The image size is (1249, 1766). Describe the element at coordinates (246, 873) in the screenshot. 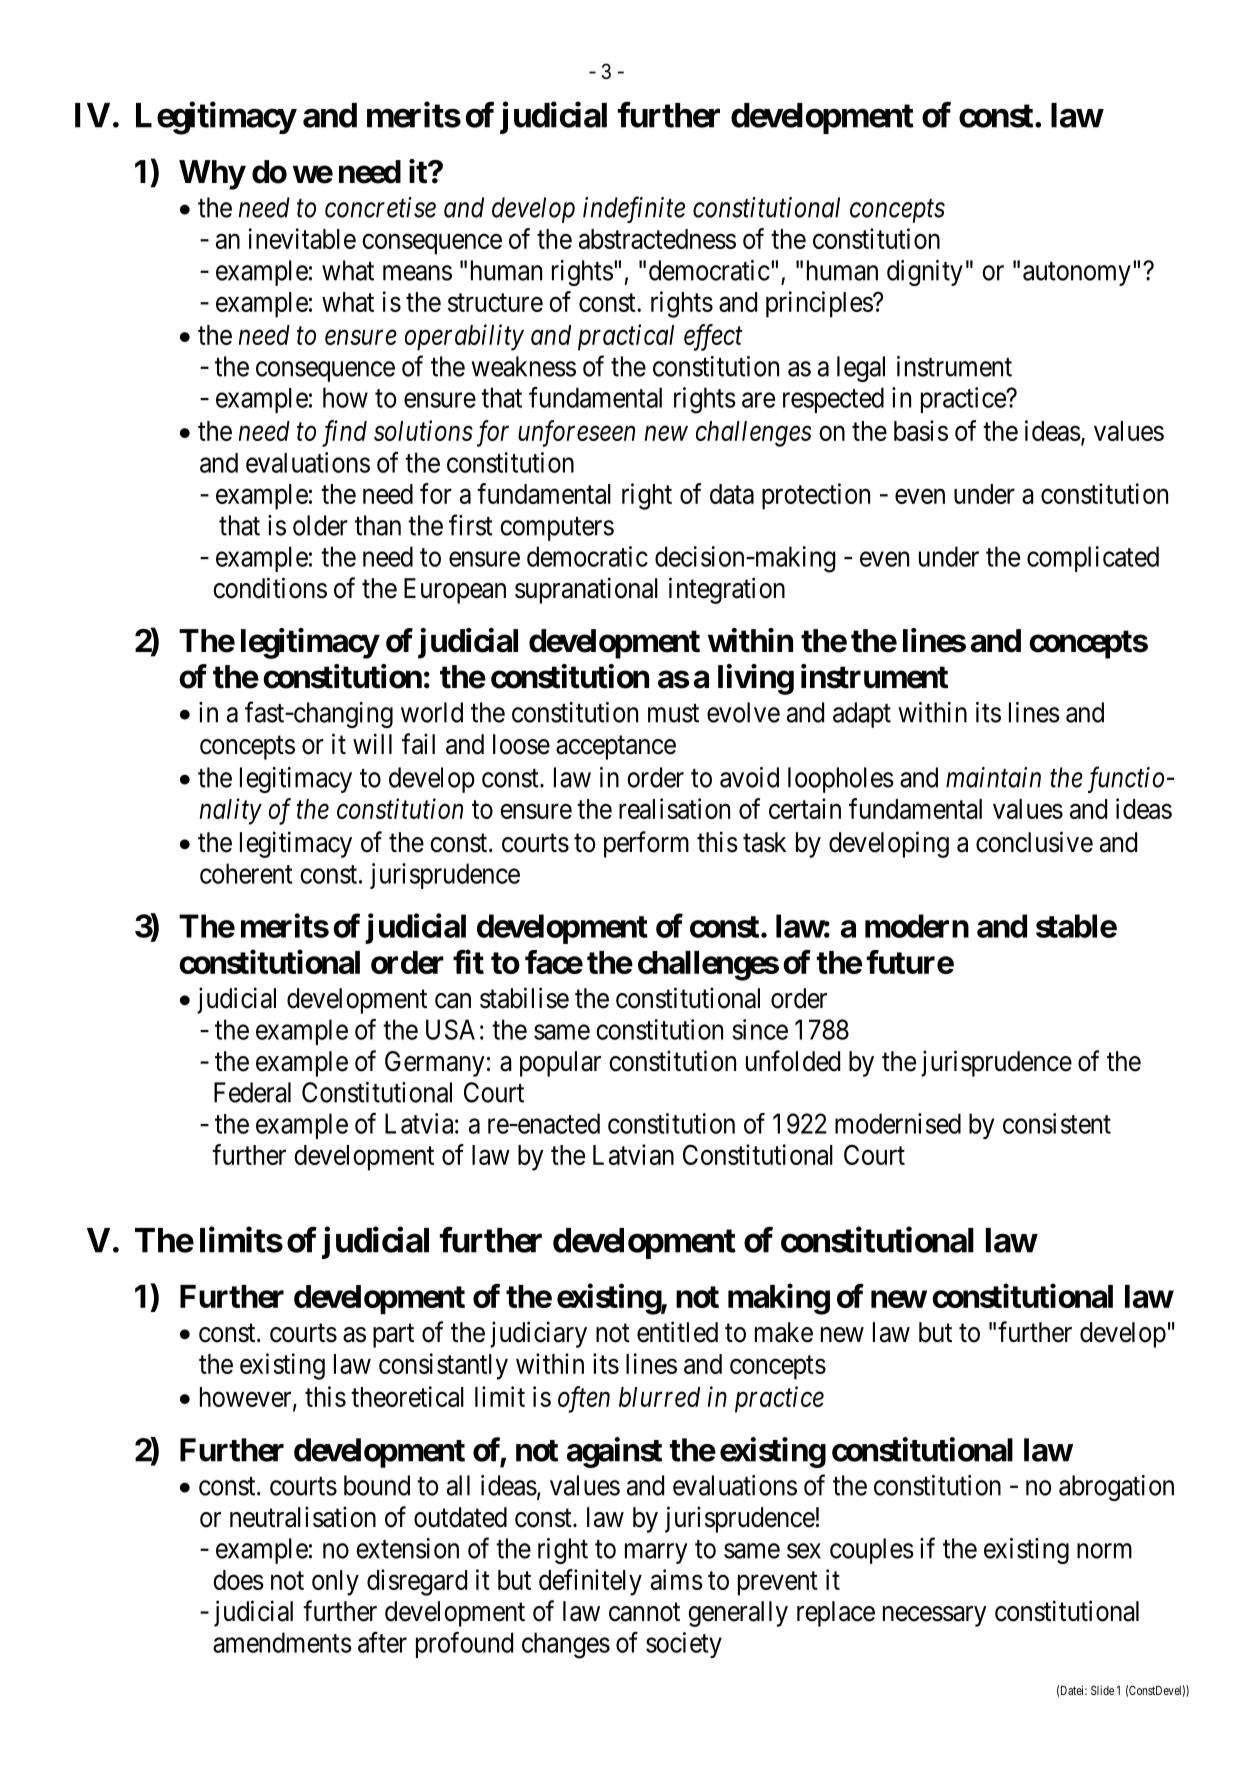

I see `coherent` at that location.
